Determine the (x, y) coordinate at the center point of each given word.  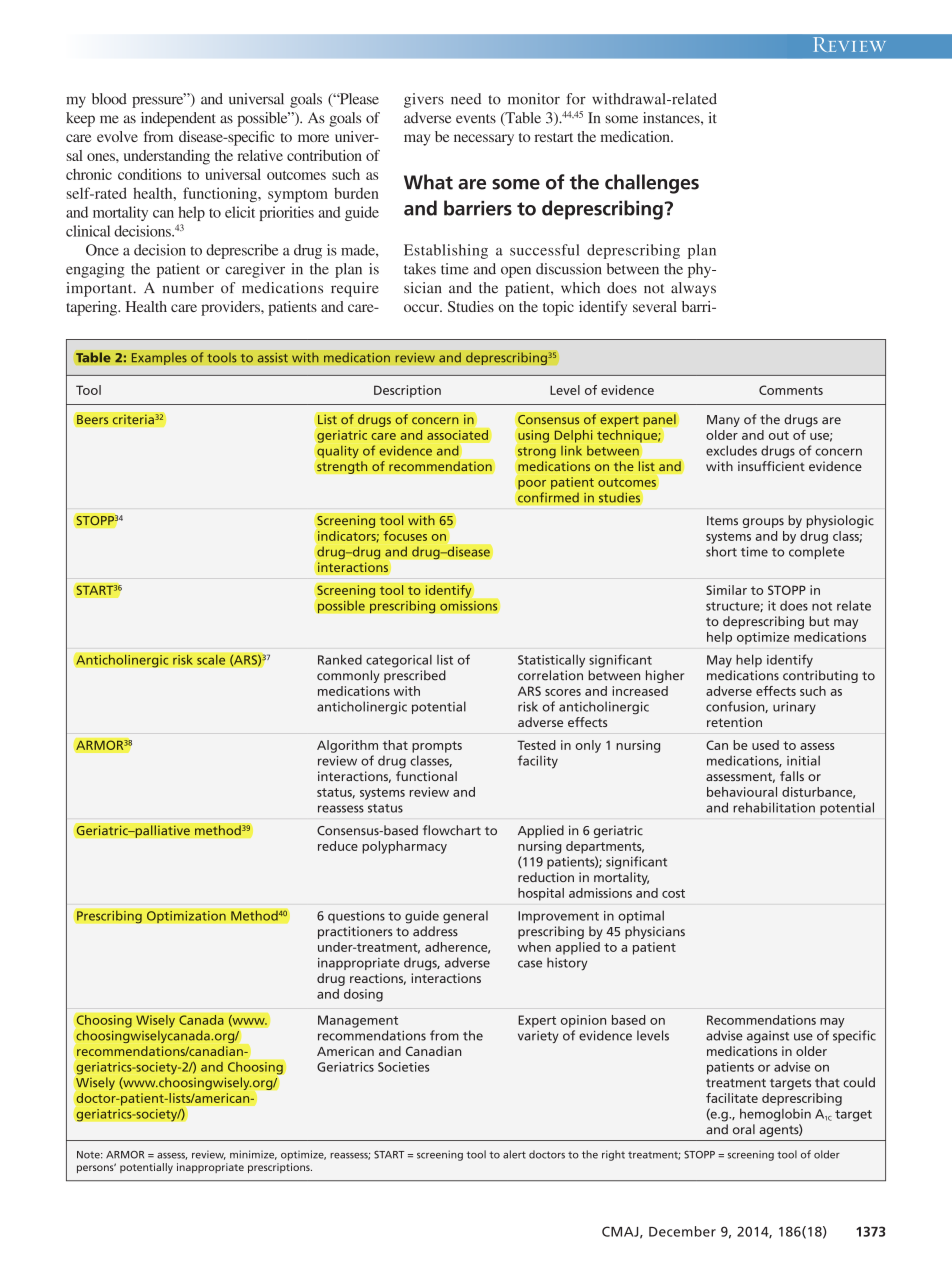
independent (178, 119)
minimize (253, 1155)
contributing (820, 676)
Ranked (340, 659)
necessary (484, 140)
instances (672, 118)
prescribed (415, 676)
